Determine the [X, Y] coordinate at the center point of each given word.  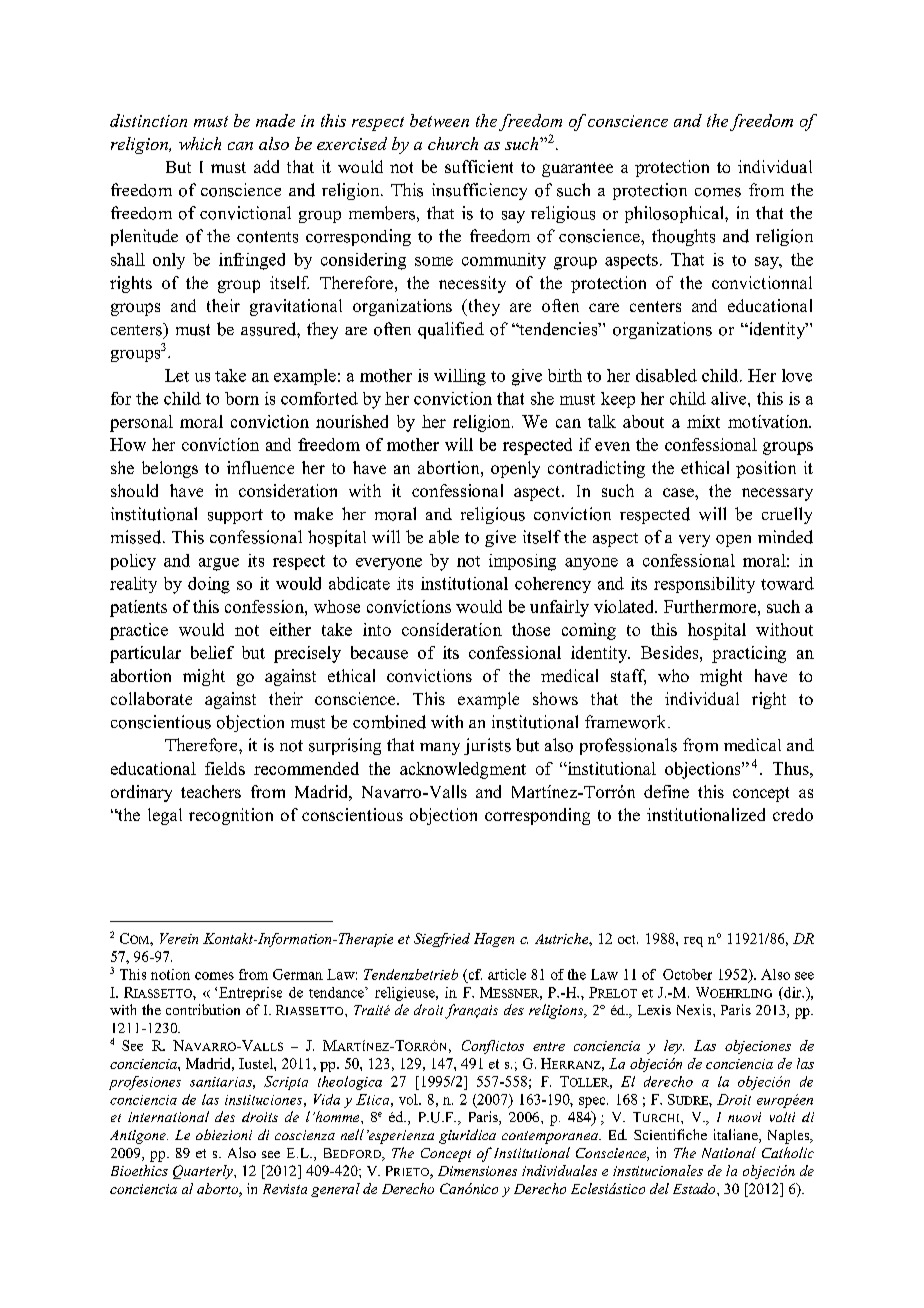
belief [212, 652]
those [531, 629]
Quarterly [204, 1172]
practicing [749, 654]
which [200, 143]
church [453, 143]
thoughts [683, 237]
